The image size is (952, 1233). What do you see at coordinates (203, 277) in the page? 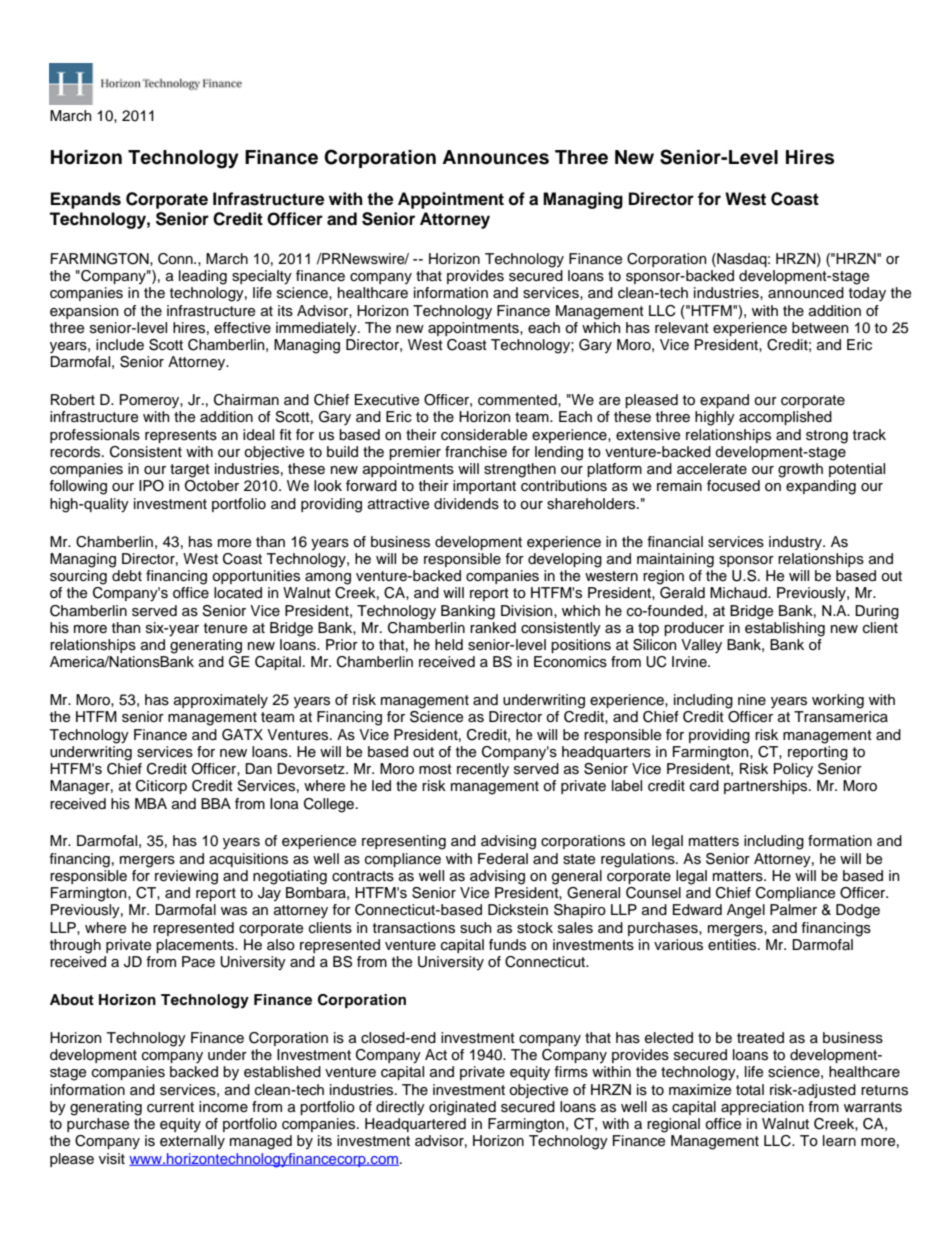
I see `leading` at bounding box center [203, 277].
